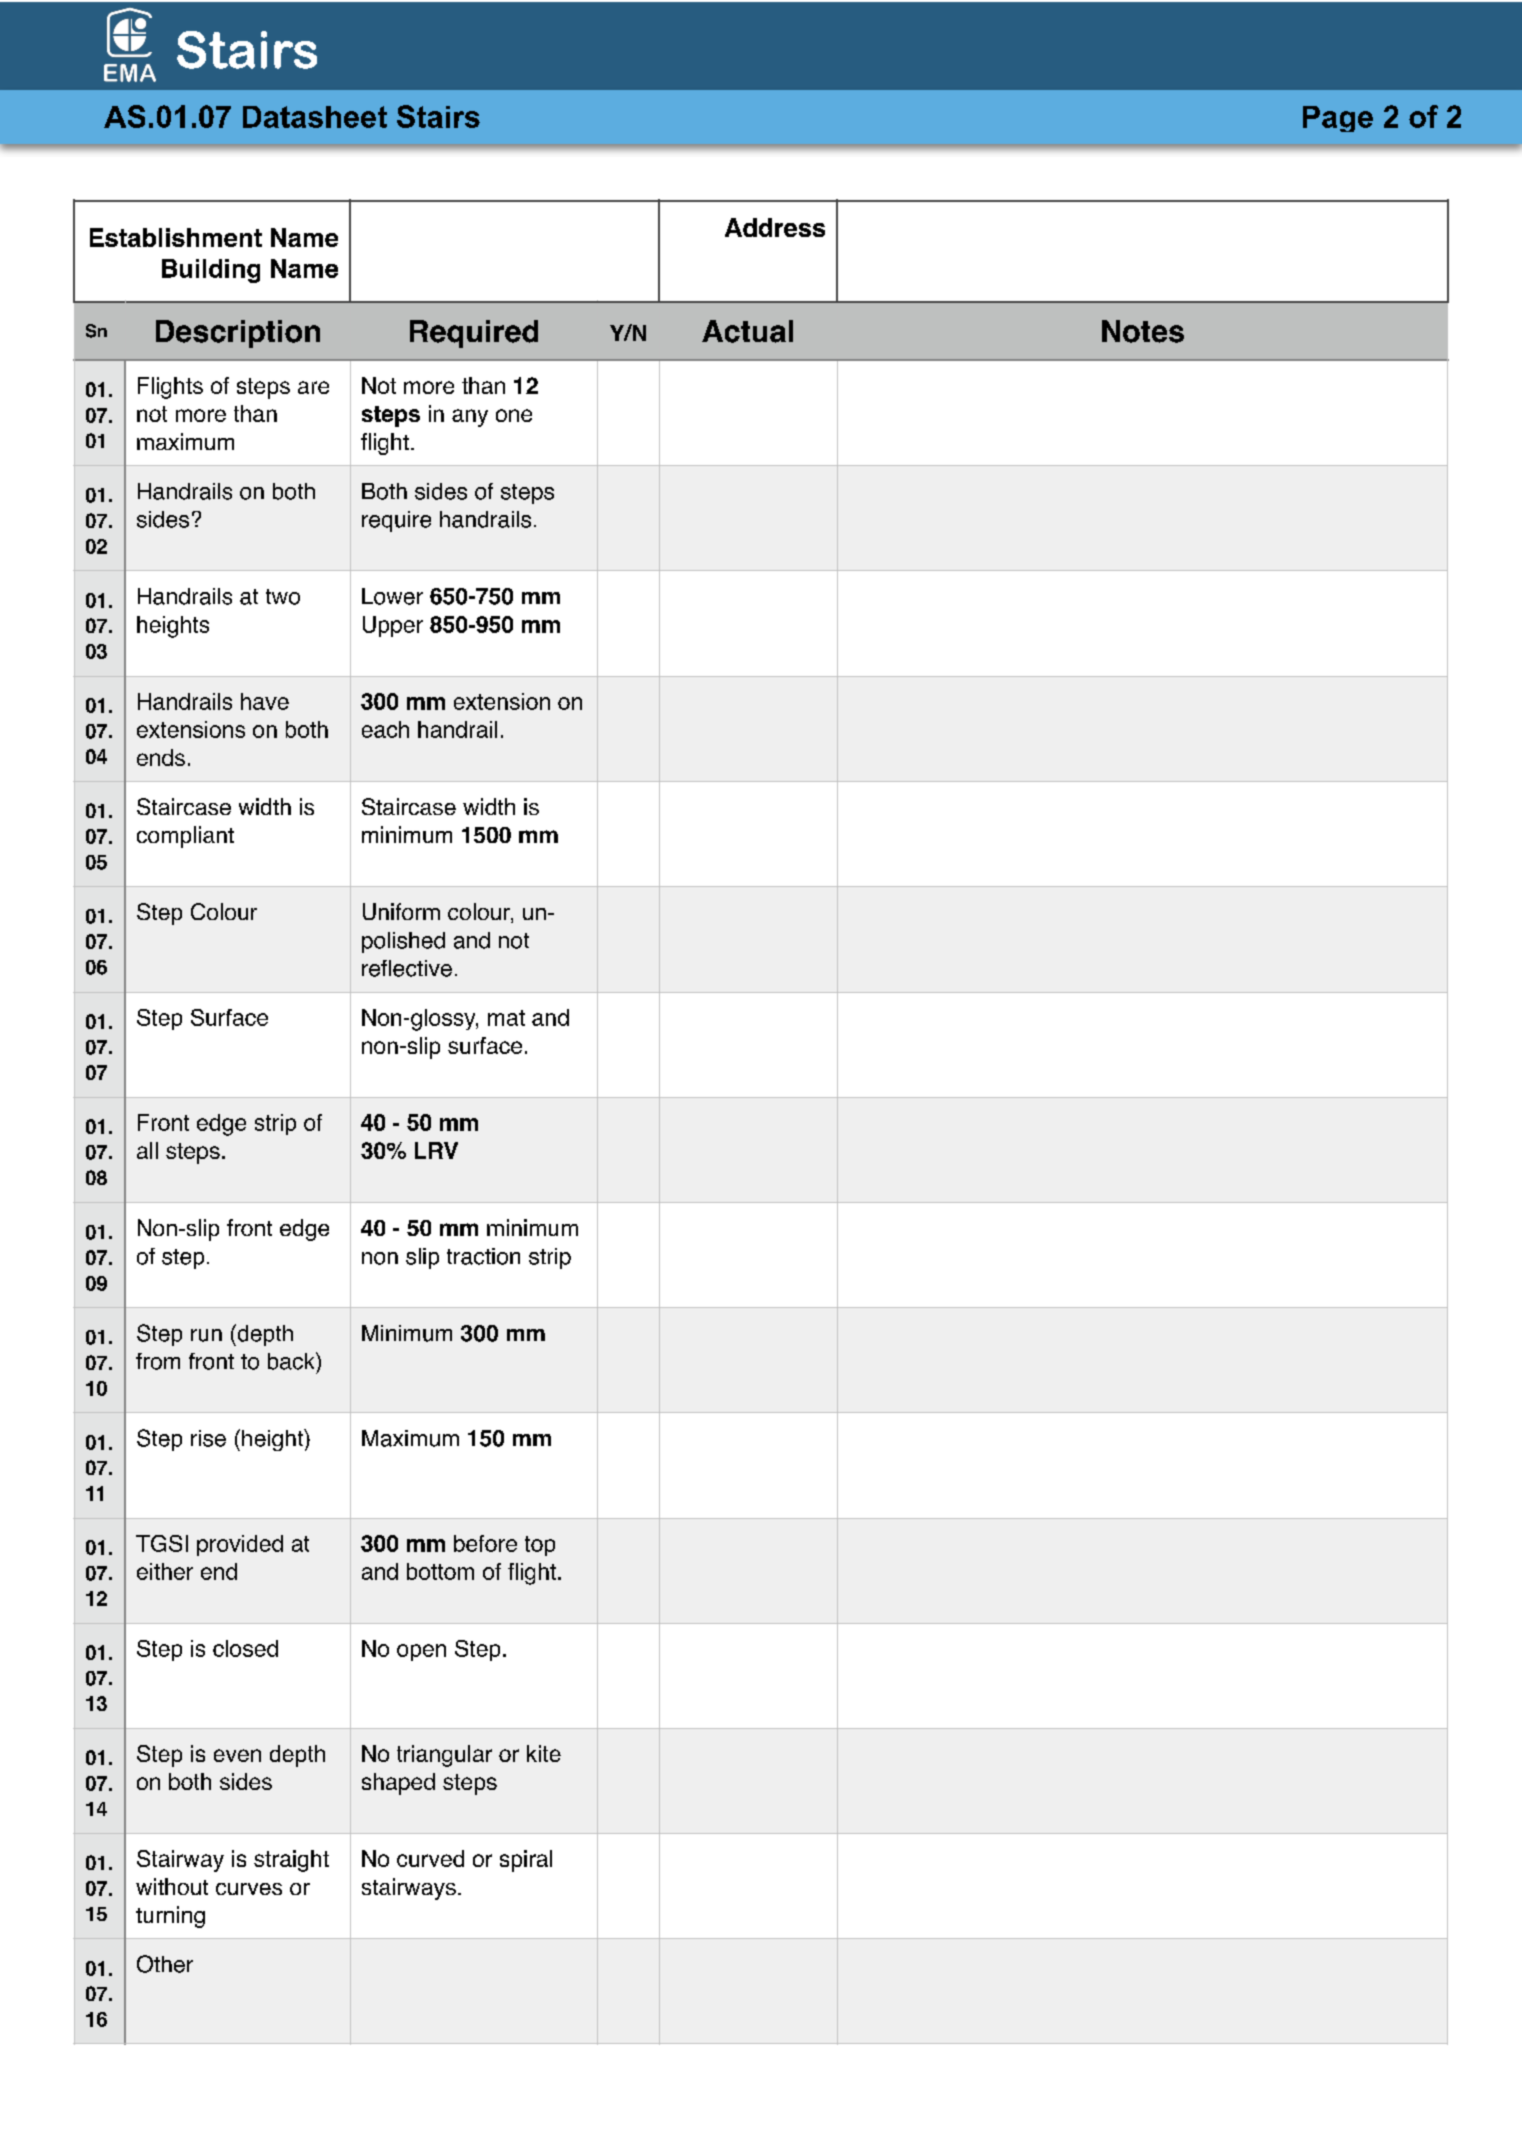  What do you see at coordinates (526, 1861) in the screenshot?
I see `spiral` at bounding box center [526, 1861].
